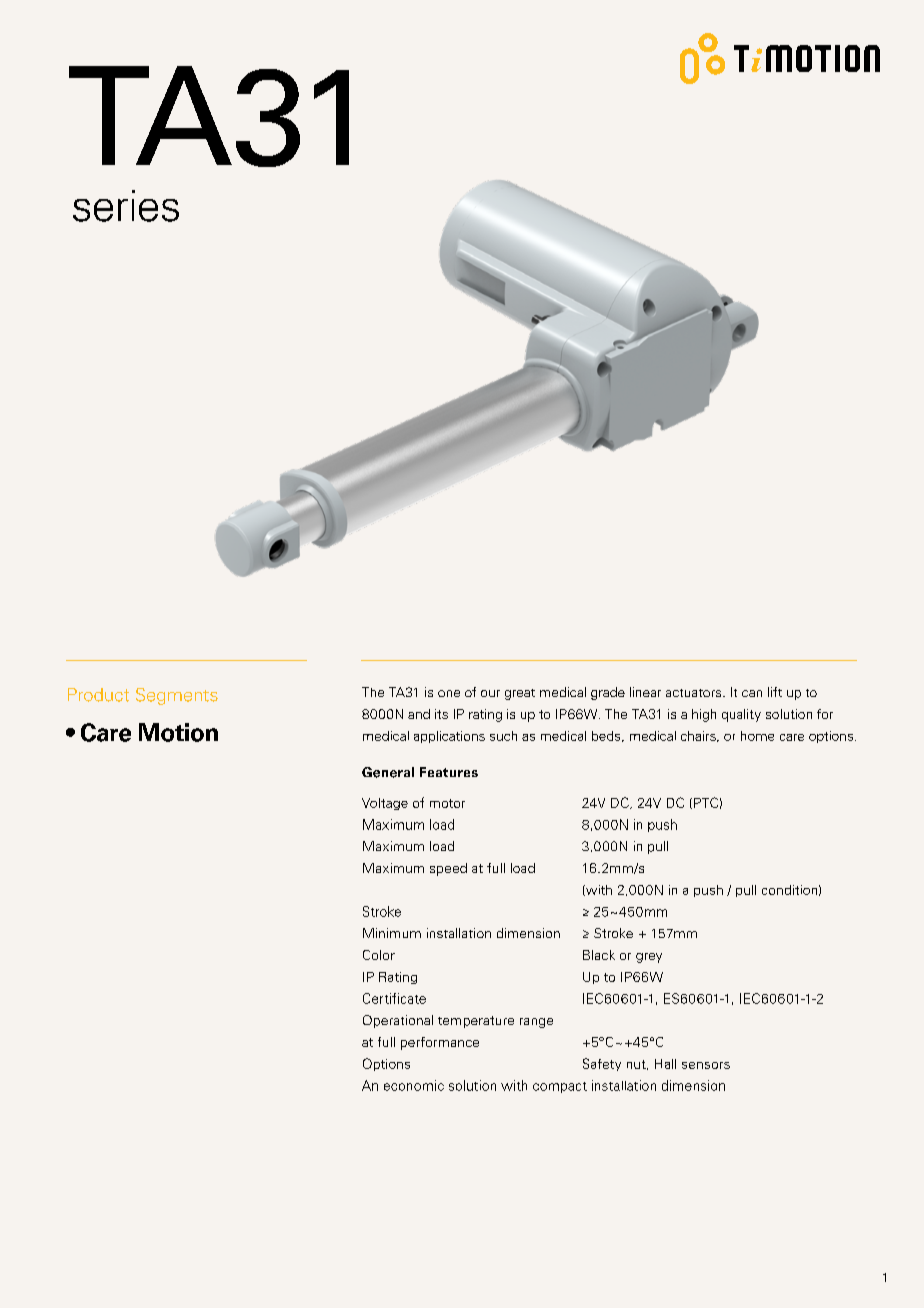 Image resolution: width=924 pixels, height=1308 pixels. What do you see at coordinates (490, 693) in the page?
I see `our` at bounding box center [490, 693].
